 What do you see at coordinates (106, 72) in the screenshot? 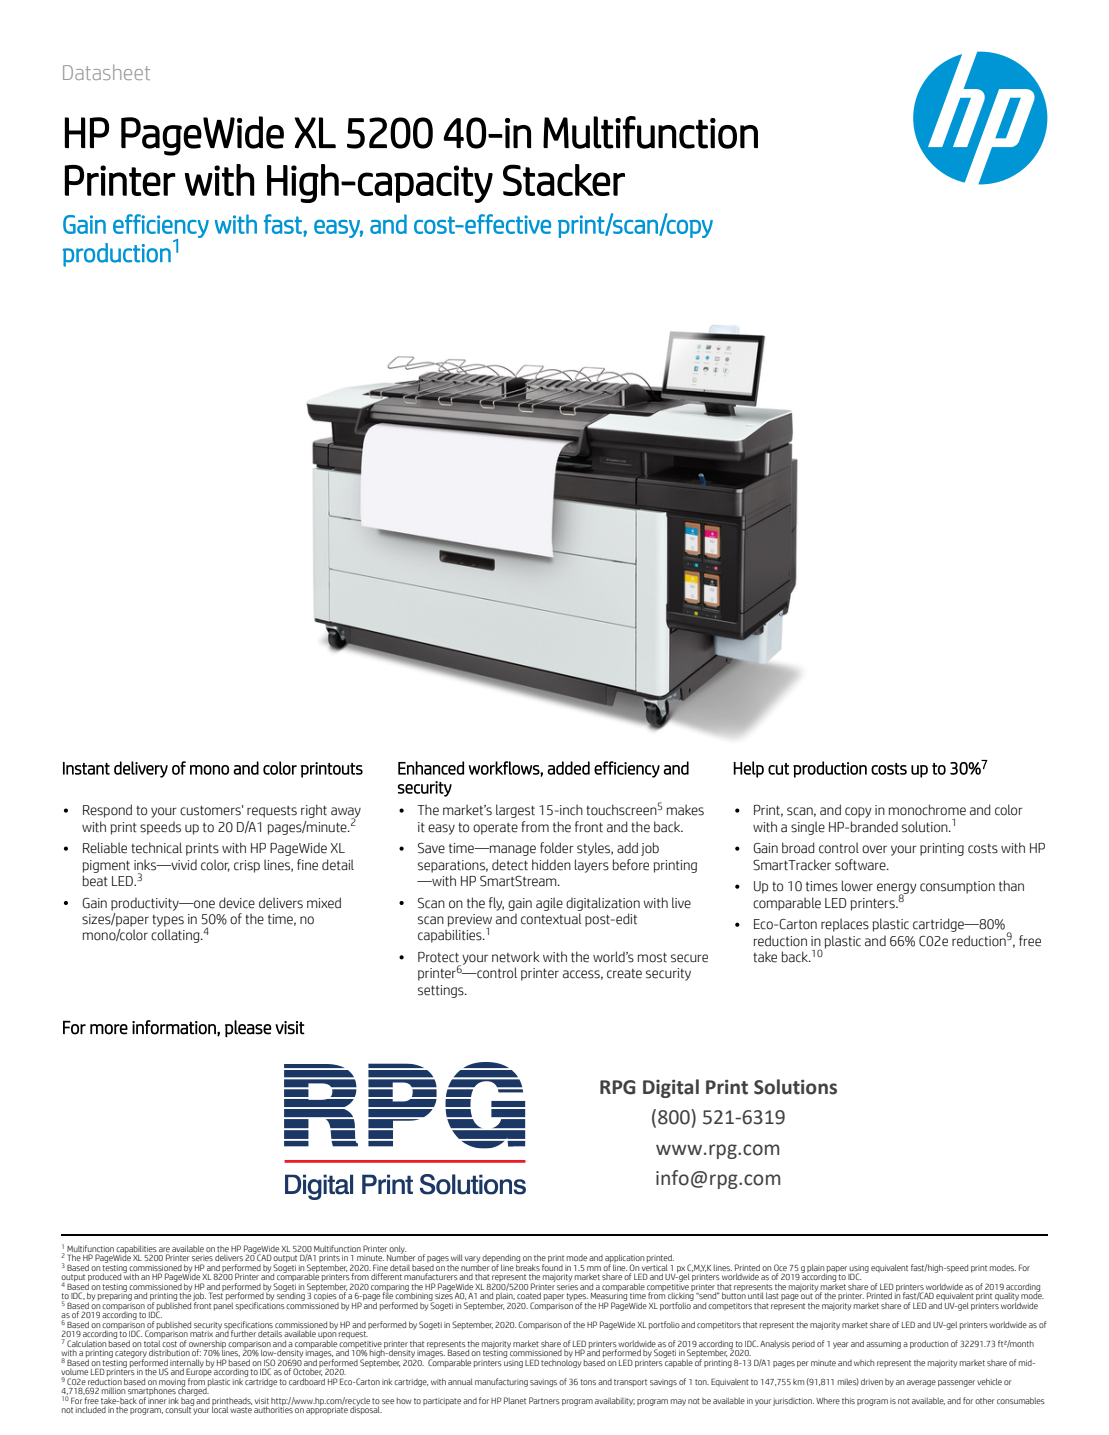
I see `Datasheet` at bounding box center [106, 72].
